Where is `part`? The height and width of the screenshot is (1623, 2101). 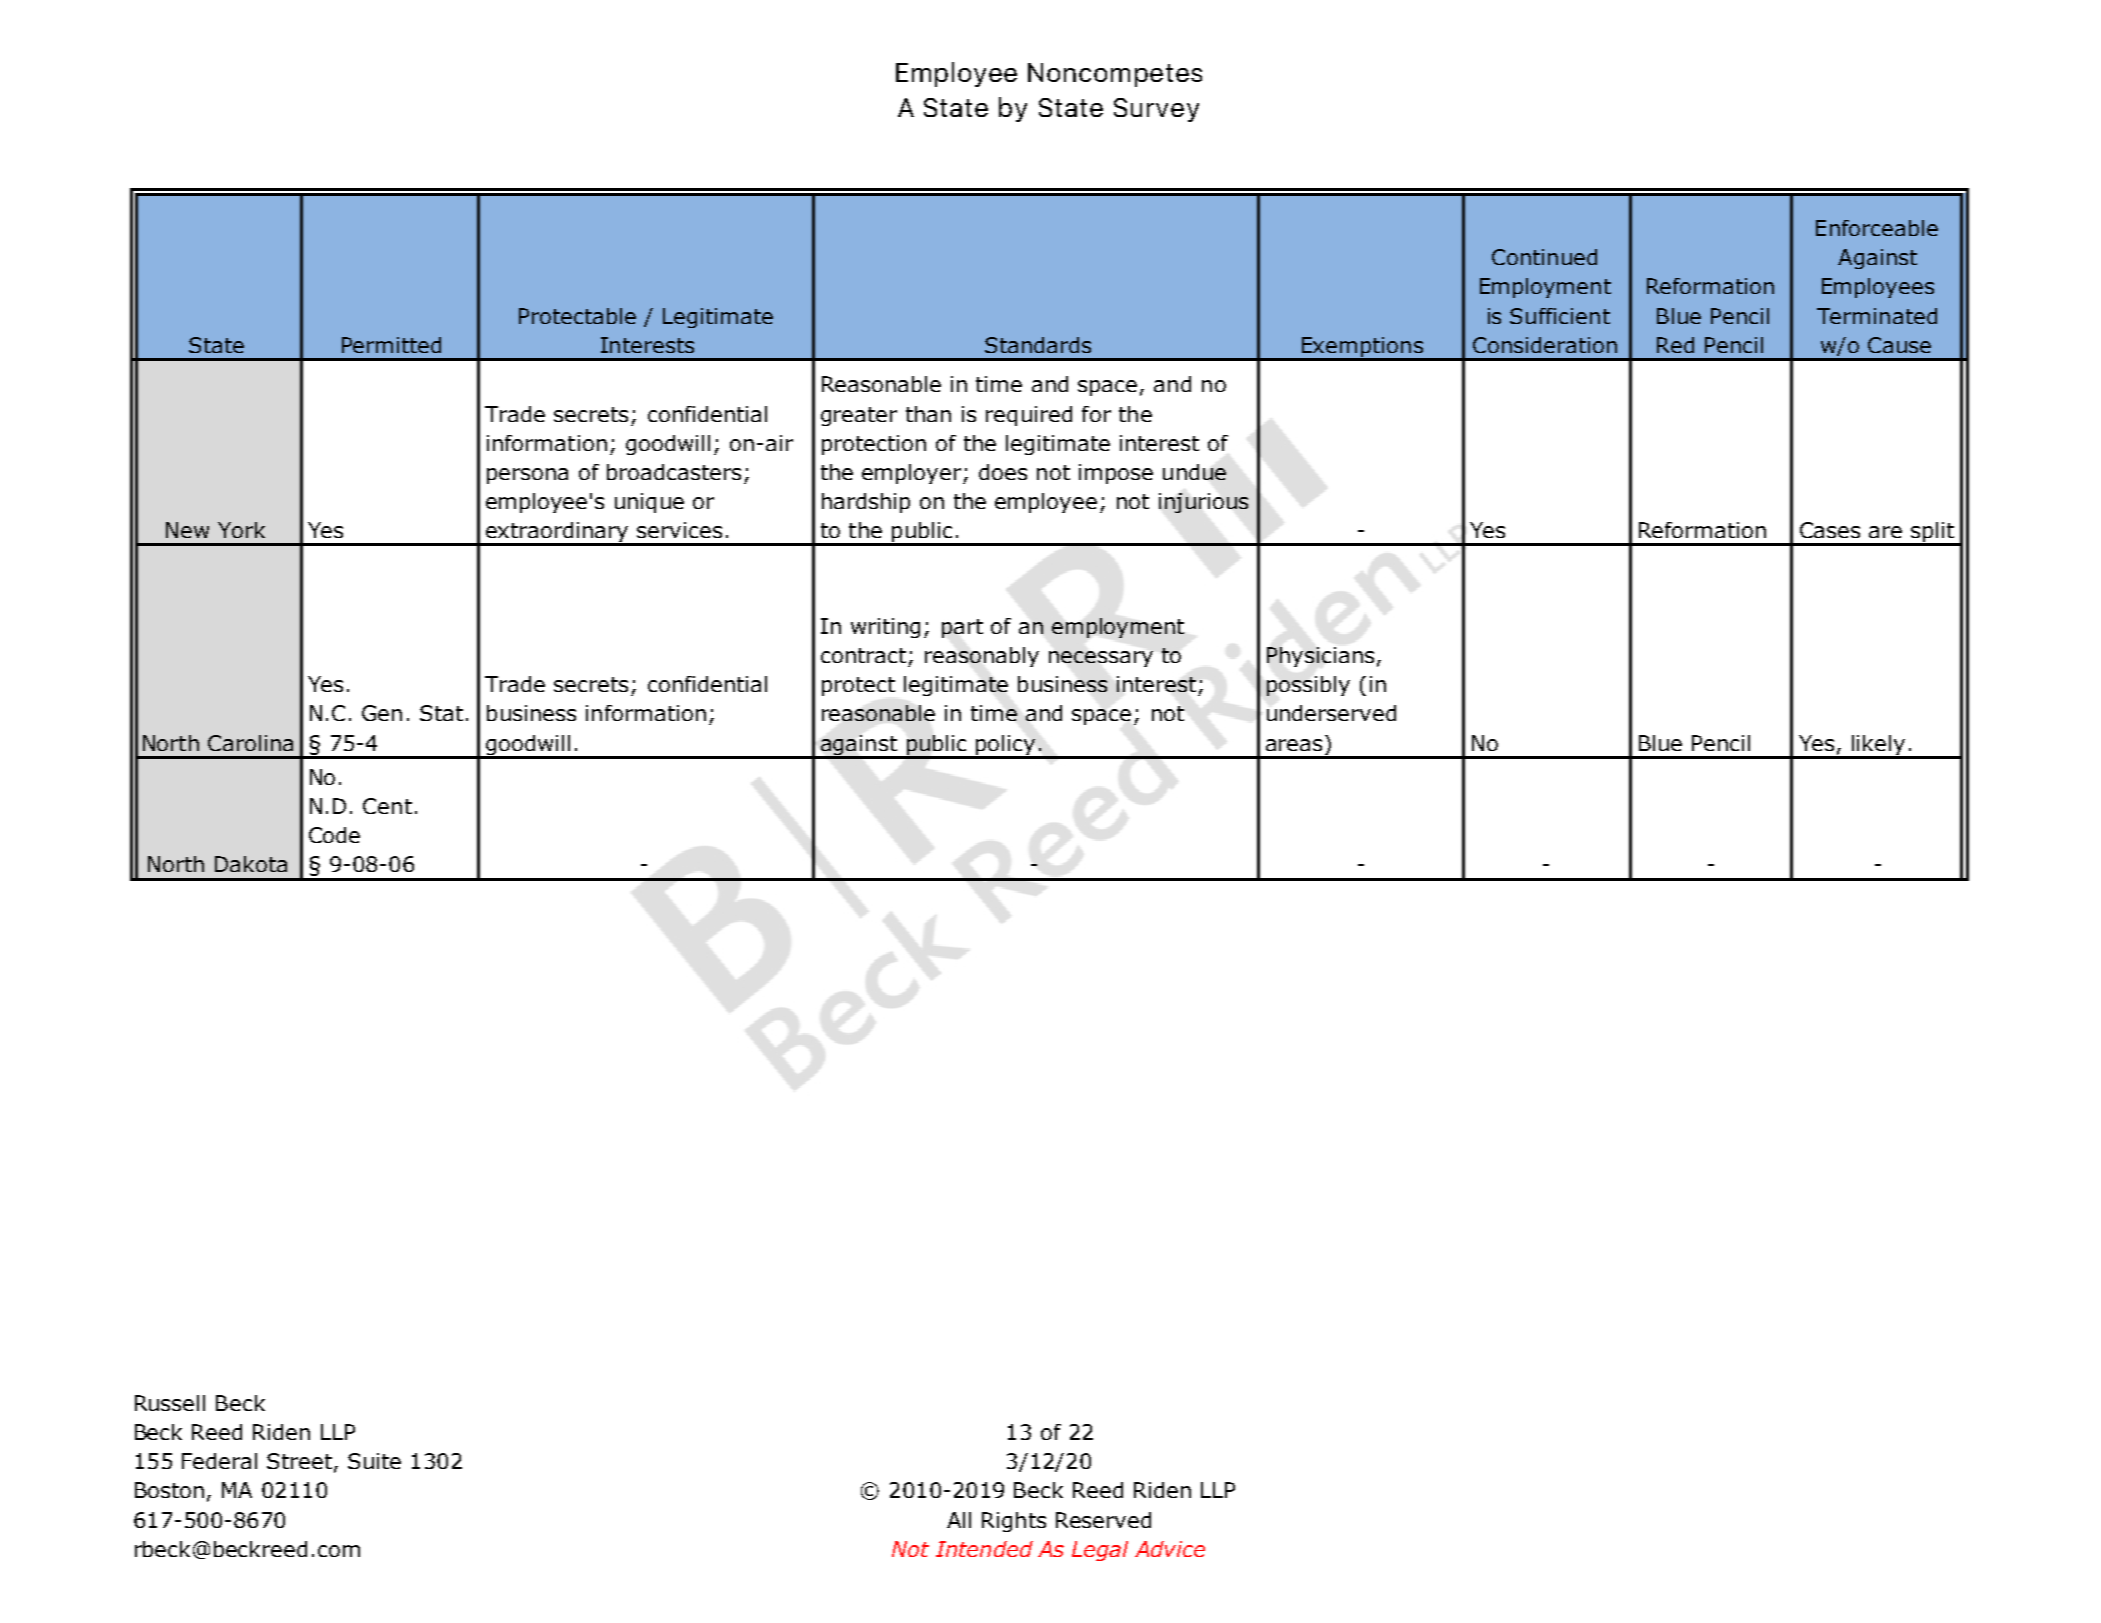
part is located at coordinates (962, 628).
